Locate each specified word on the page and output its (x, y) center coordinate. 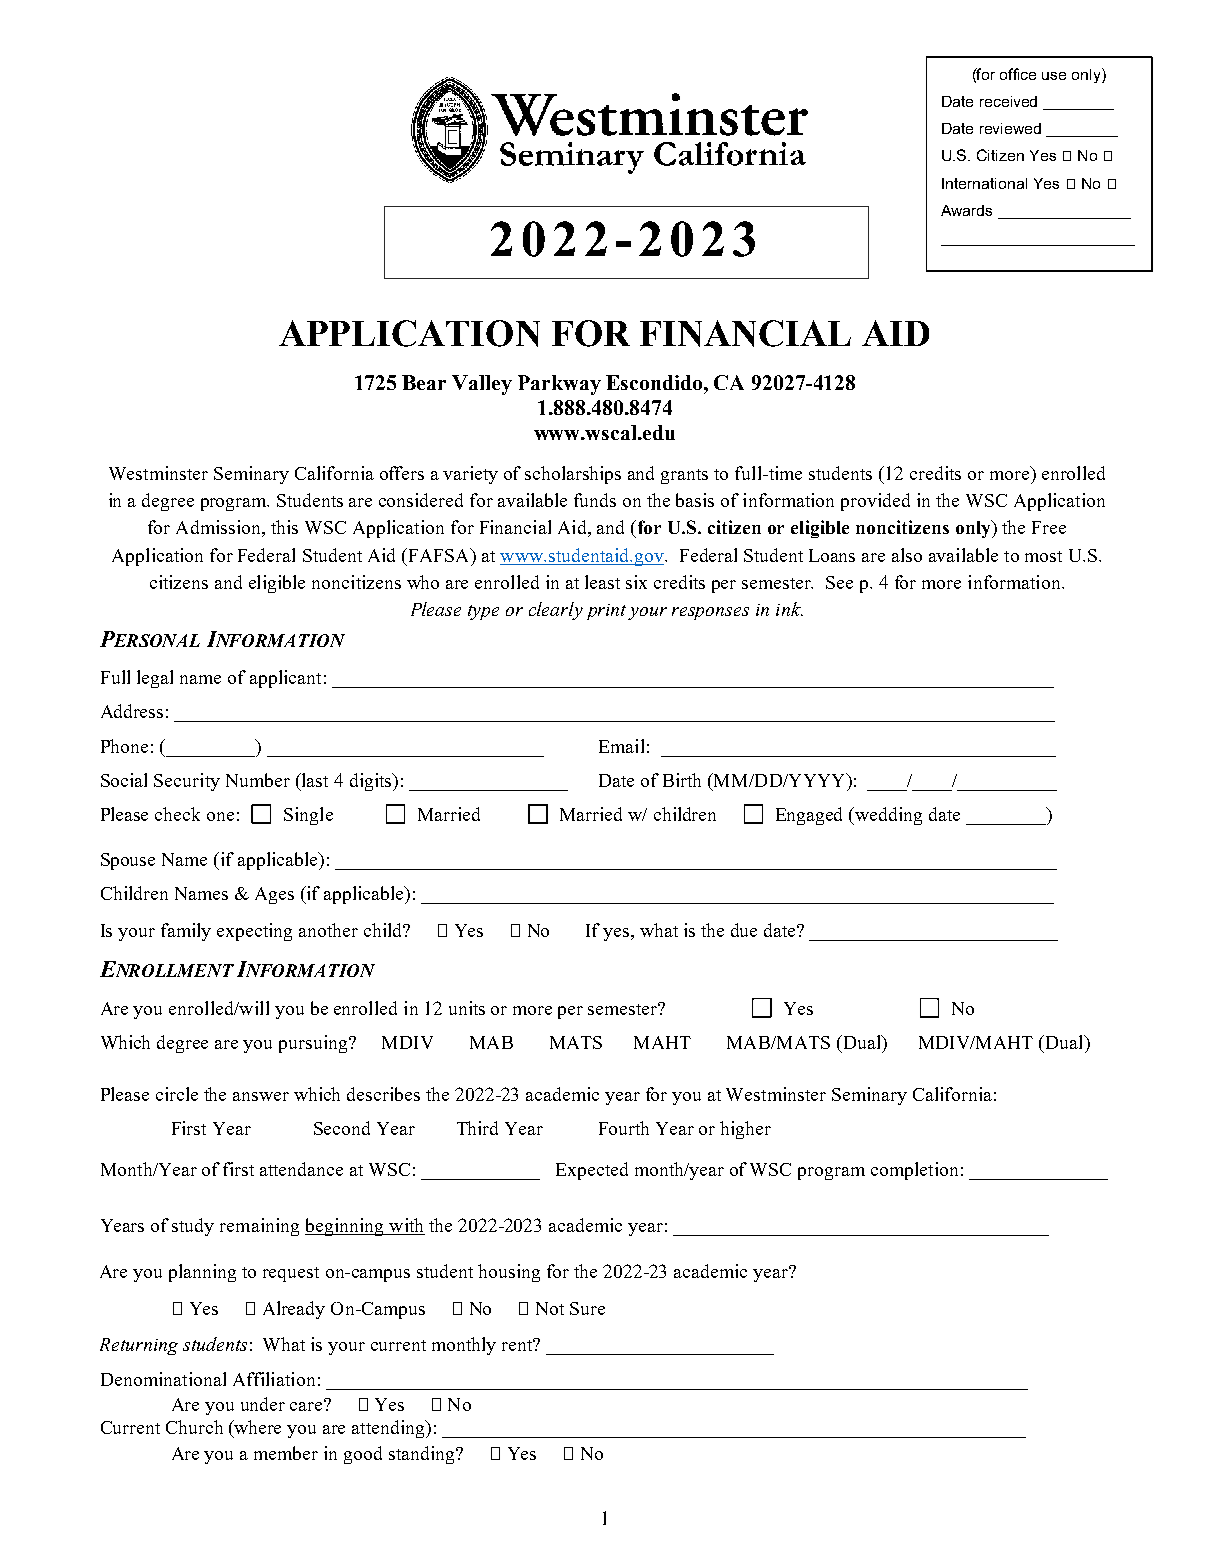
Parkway (559, 385)
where (257, 1427)
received (1008, 101)
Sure (587, 1308)
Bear (424, 382)
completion (914, 1171)
